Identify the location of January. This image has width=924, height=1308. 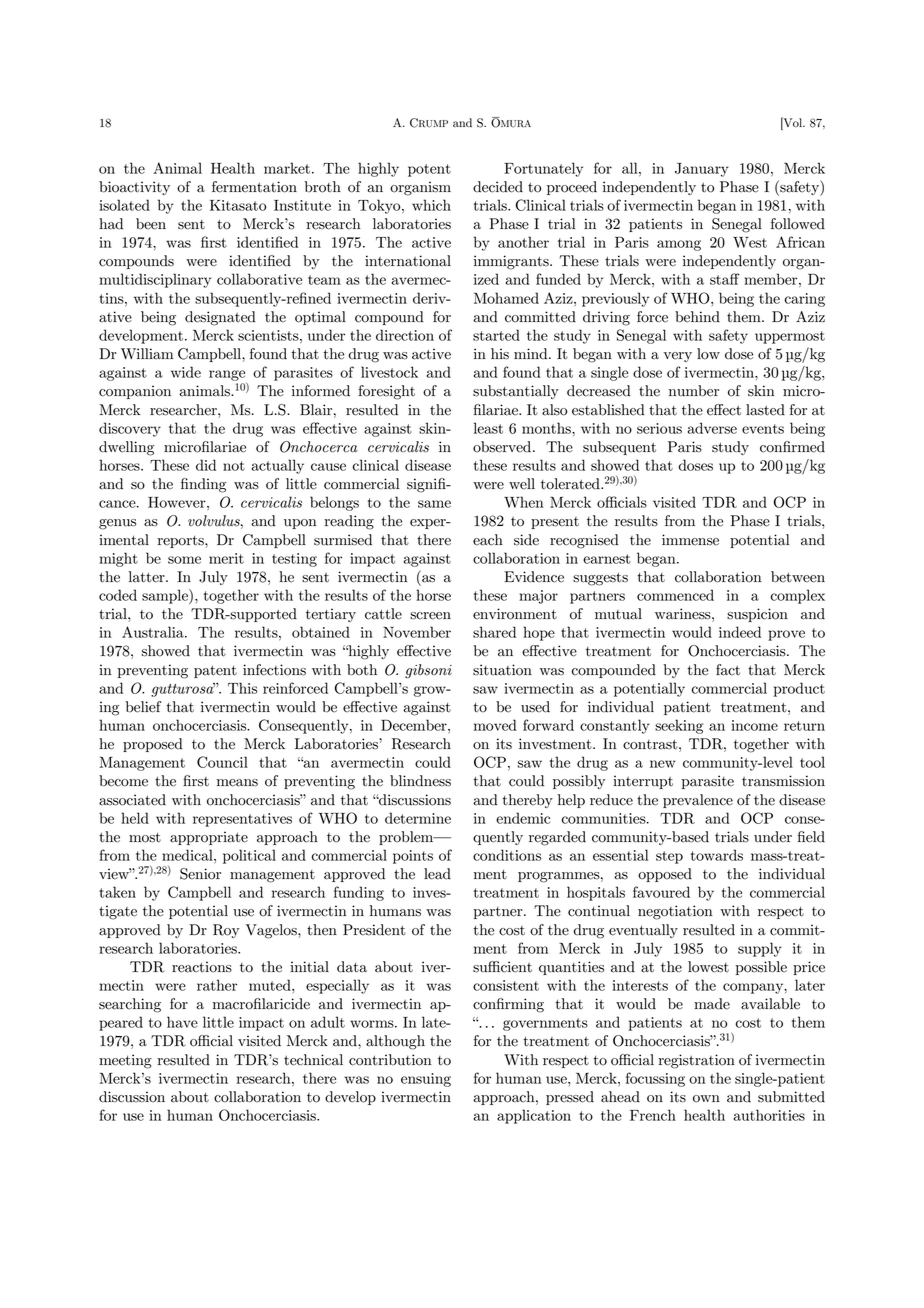
(702, 170).
